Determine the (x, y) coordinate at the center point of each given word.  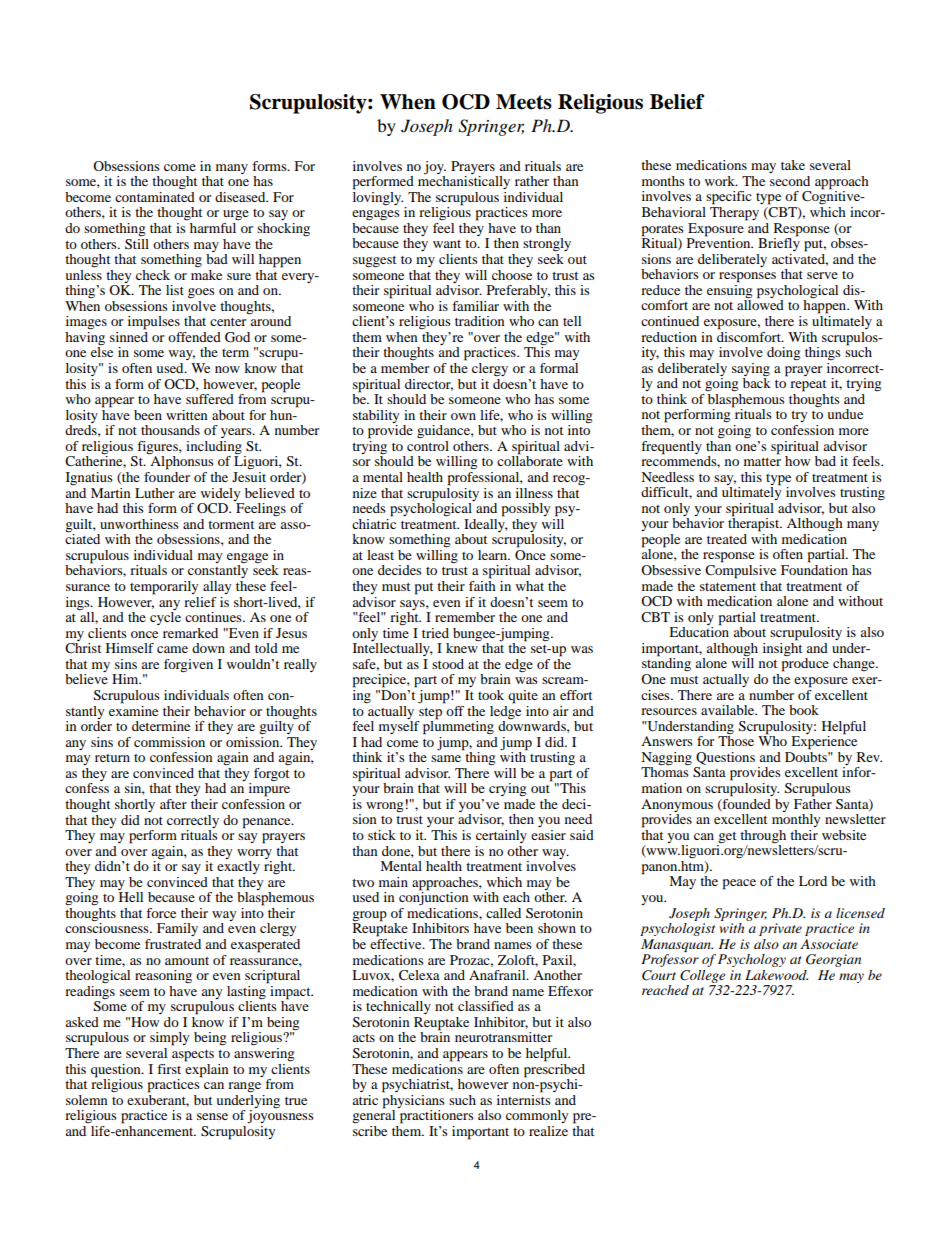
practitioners (437, 1117)
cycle (165, 618)
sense (212, 1116)
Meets (524, 102)
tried (435, 633)
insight (782, 648)
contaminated (155, 195)
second (790, 181)
